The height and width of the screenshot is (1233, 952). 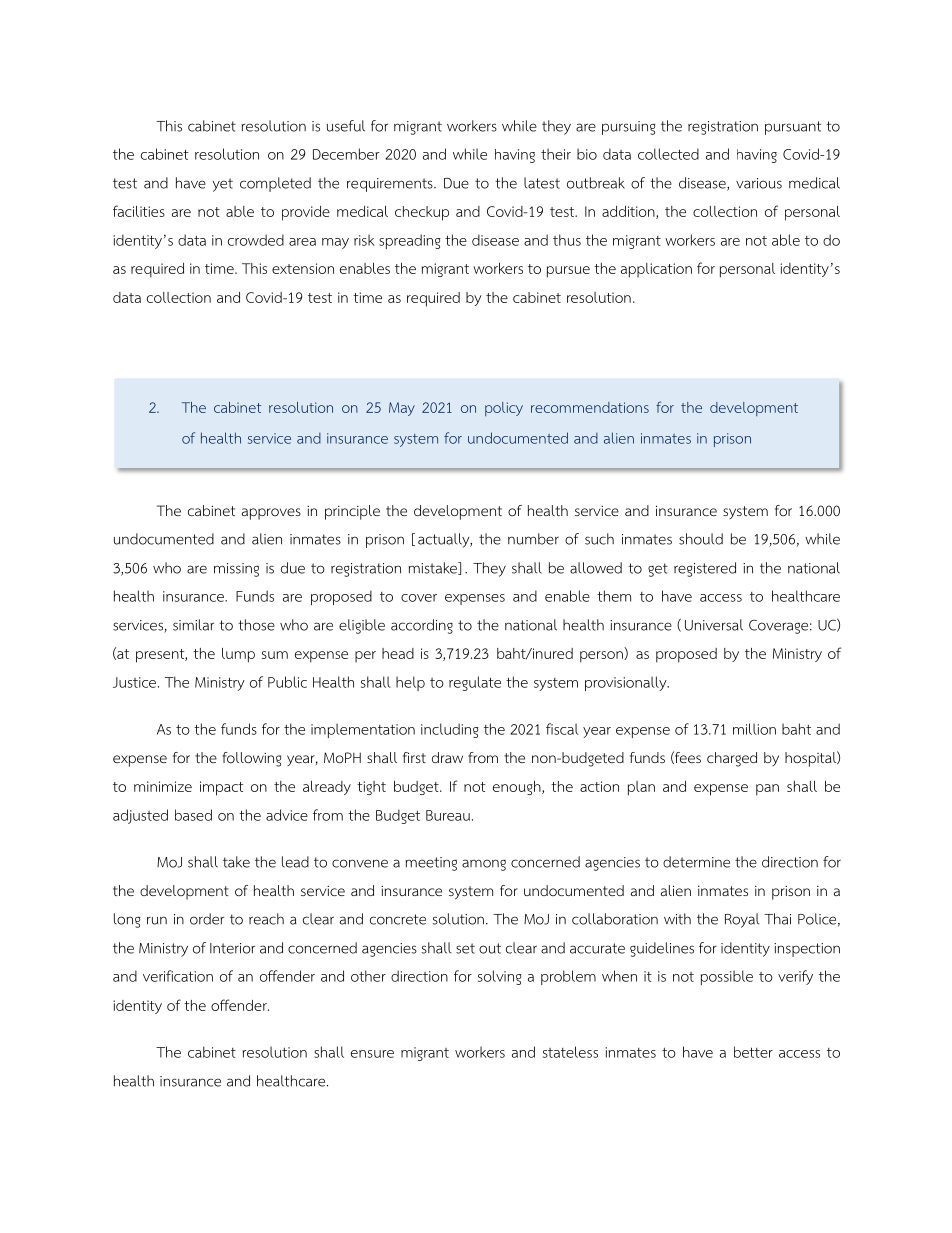 I want to click on their, so click(x=556, y=154).
